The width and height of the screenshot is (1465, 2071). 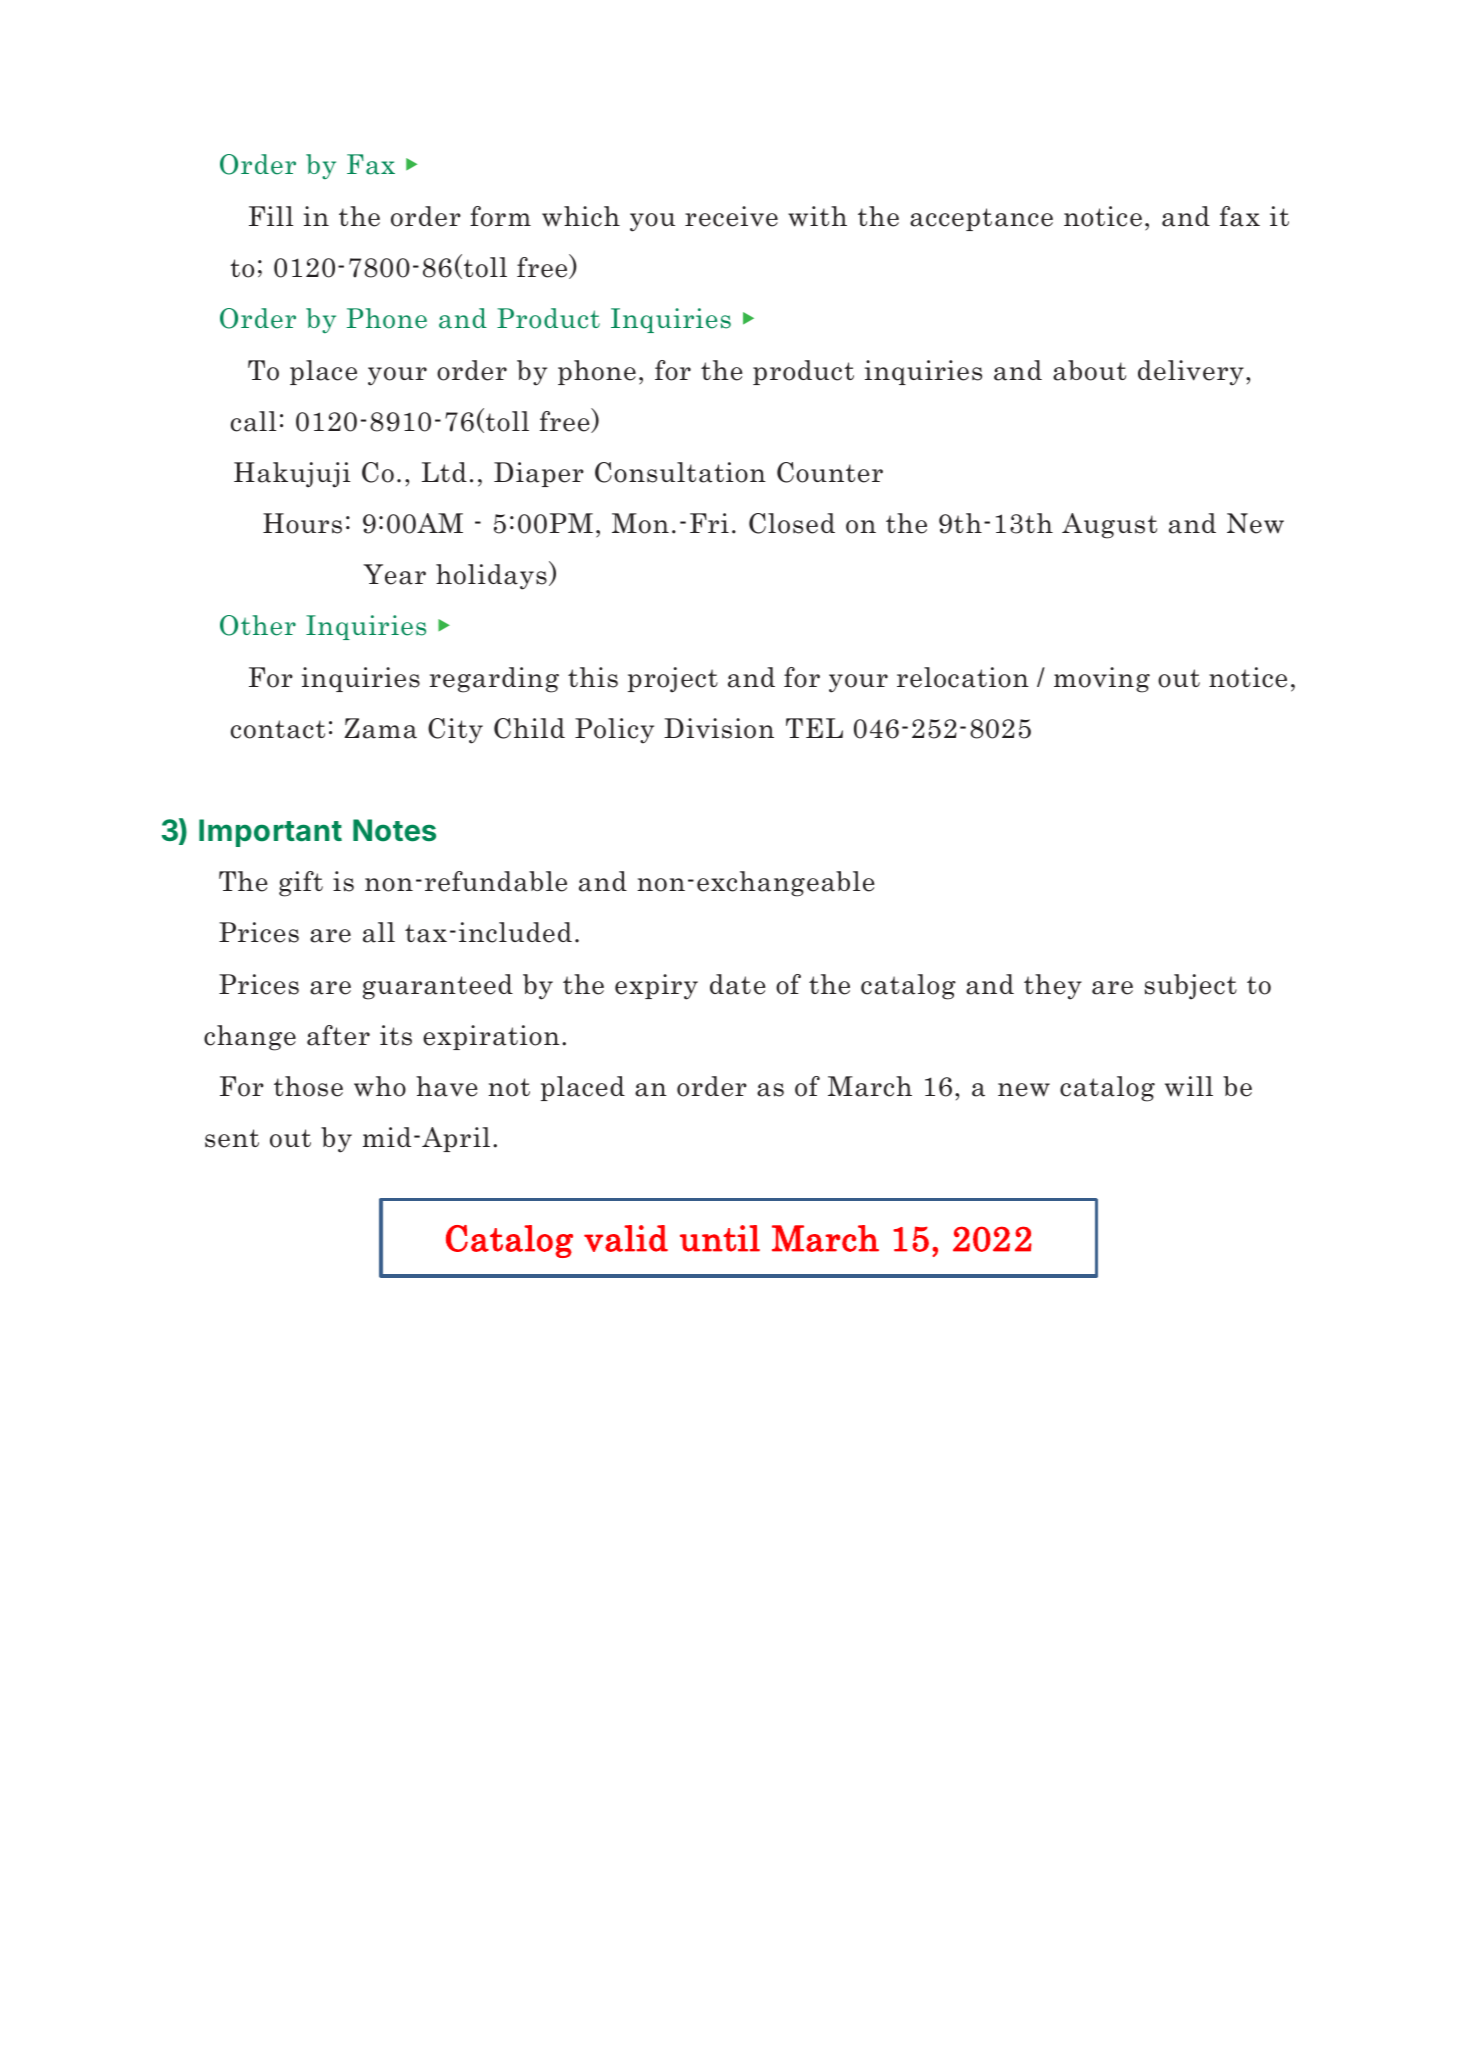 What do you see at coordinates (720, 1238) in the screenshot?
I see `until` at bounding box center [720, 1238].
